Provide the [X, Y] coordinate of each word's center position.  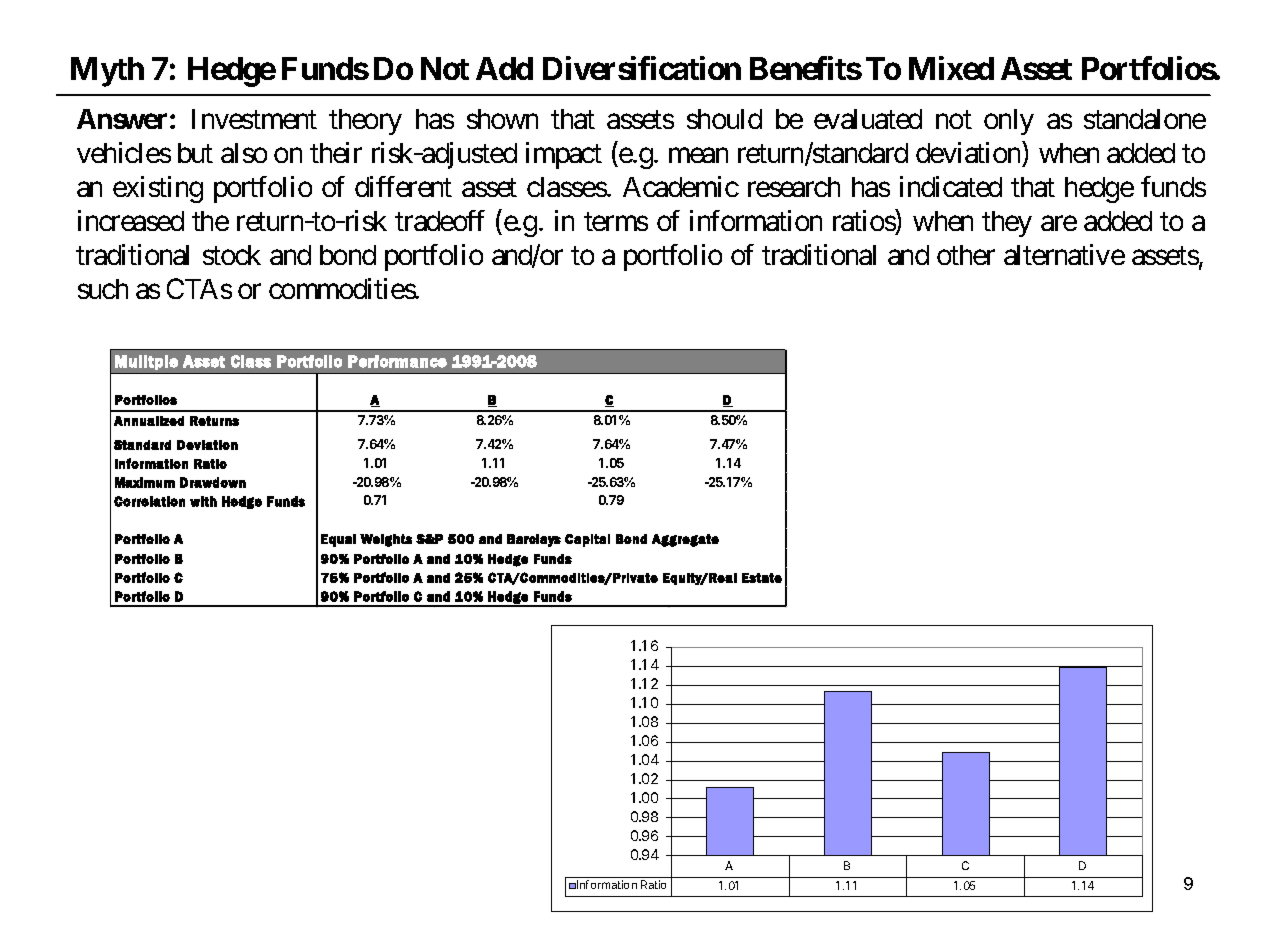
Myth [107, 72]
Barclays [534, 540]
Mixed [951, 68]
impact [564, 155]
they [1007, 224]
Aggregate [685, 540]
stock [232, 255]
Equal [338, 540]
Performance [397, 361]
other [966, 255]
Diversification [642, 68]
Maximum [145, 482]
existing [158, 189]
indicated [951, 186]
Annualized [149, 421]
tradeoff [440, 220]
